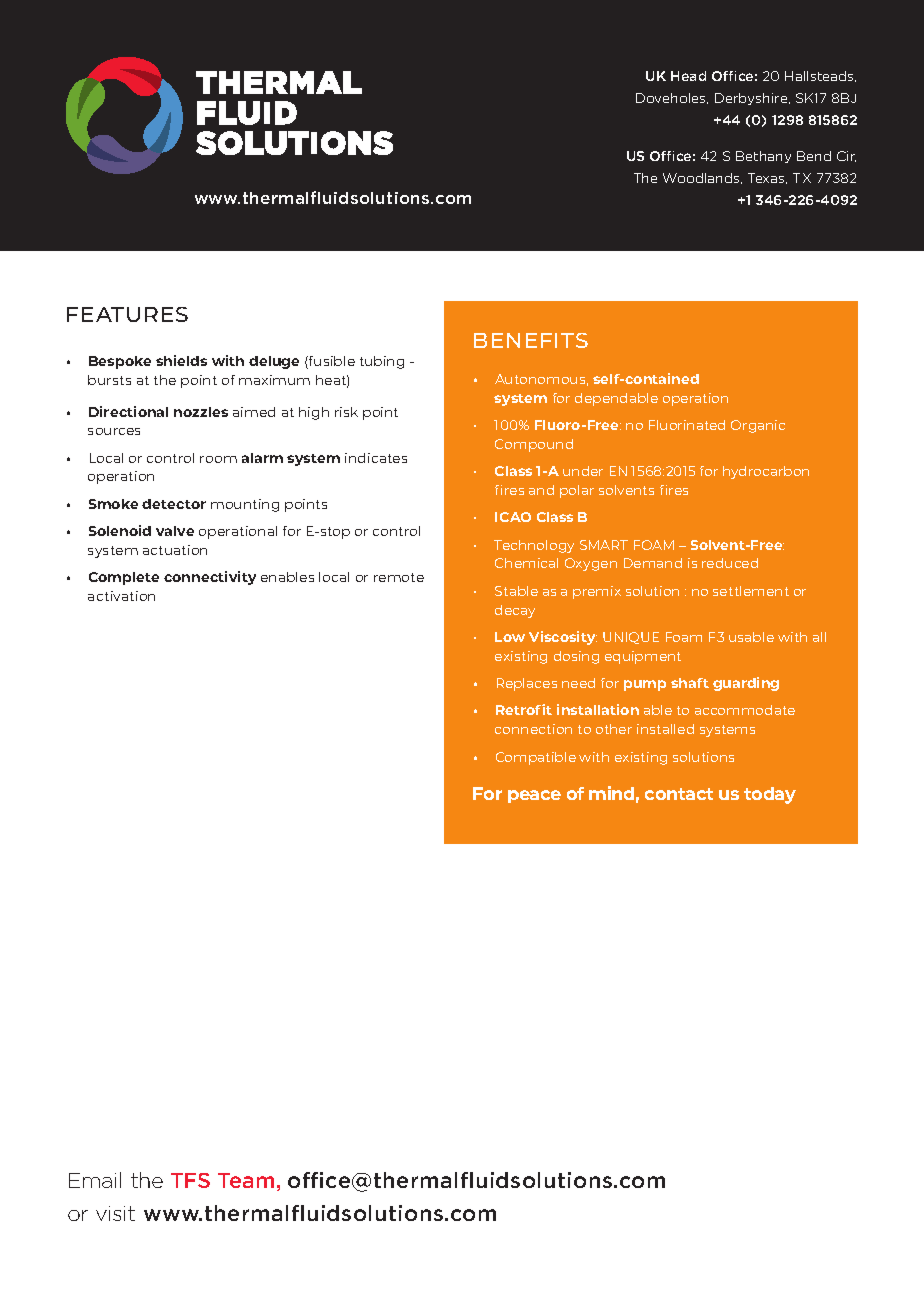  Describe the element at coordinates (770, 795) in the screenshot. I see `today` at that location.
